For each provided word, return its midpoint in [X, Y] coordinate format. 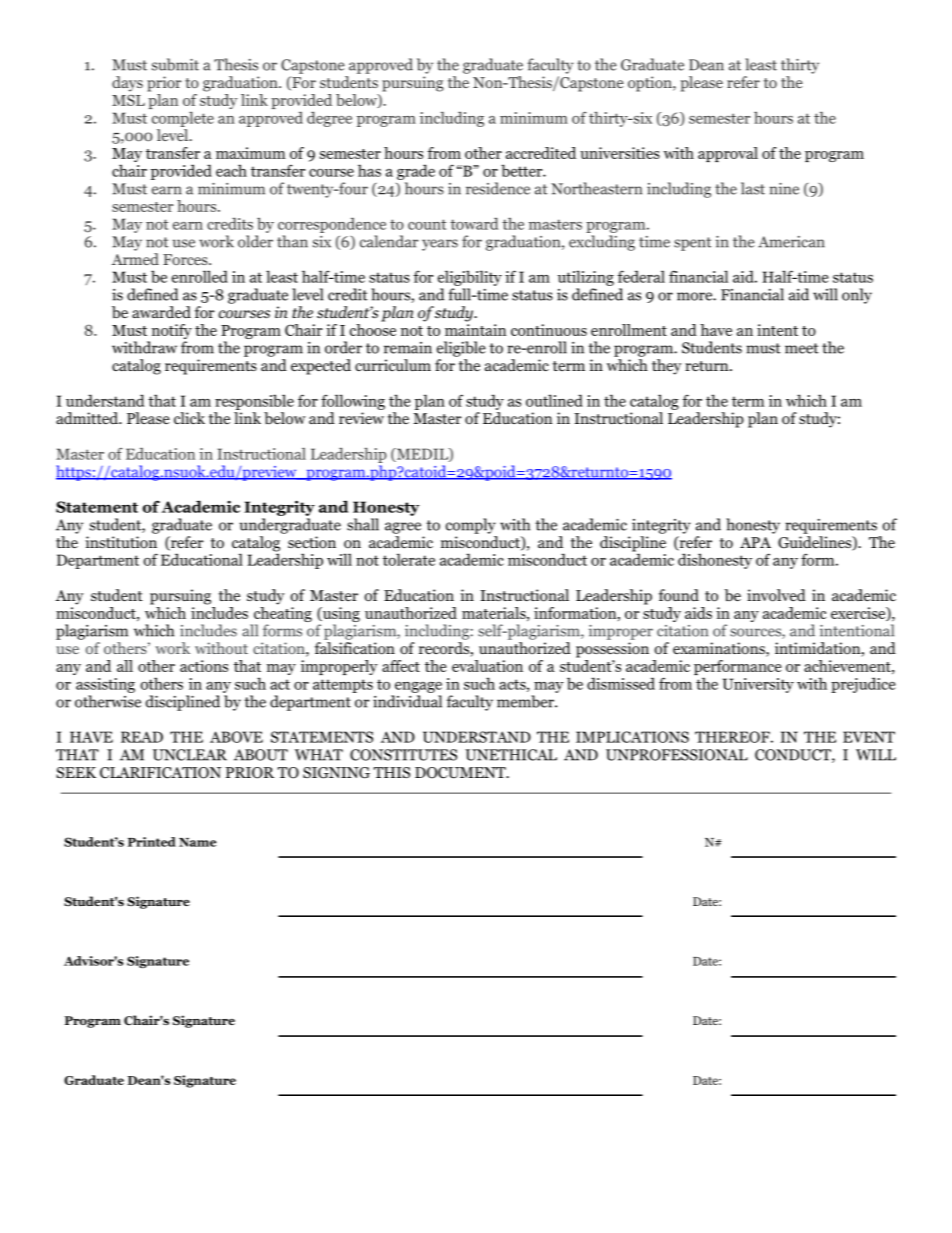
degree [329, 119]
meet [802, 348]
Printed [152, 842]
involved [776, 595]
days [127, 84]
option [651, 84]
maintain [475, 328]
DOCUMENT [461, 773]
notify [172, 331]
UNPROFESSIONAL [677, 755]
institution [121, 542]
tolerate [409, 559]
